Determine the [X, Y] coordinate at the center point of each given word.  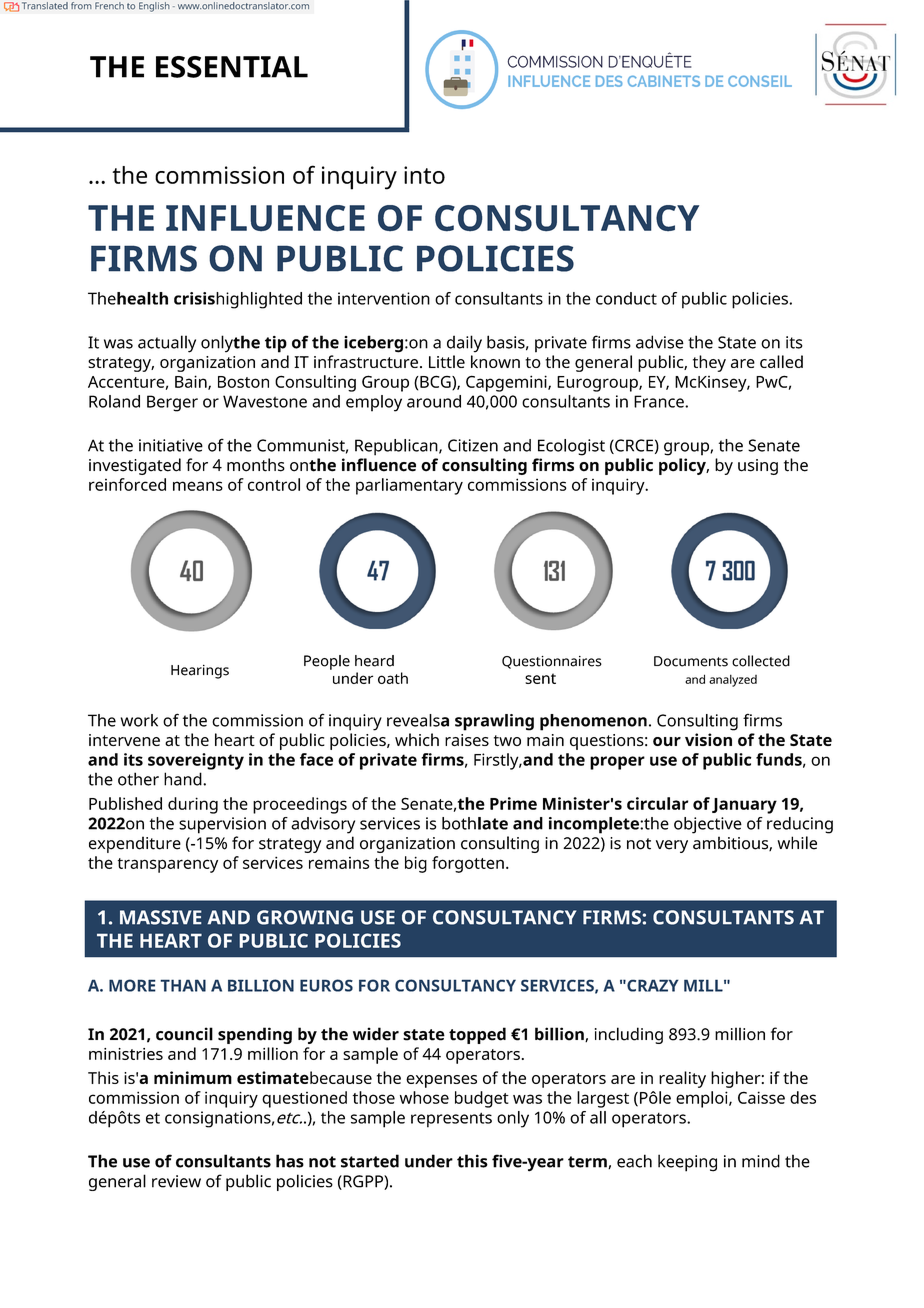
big [416, 864]
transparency [168, 865]
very [672, 846]
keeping [687, 1163]
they [709, 363]
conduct [626, 298]
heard [374, 661]
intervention [384, 298]
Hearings [200, 672]
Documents [691, 661]
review [176, 1181]
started [370, 1161]
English [154, 7]
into [424, 175]
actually [167, 344]
